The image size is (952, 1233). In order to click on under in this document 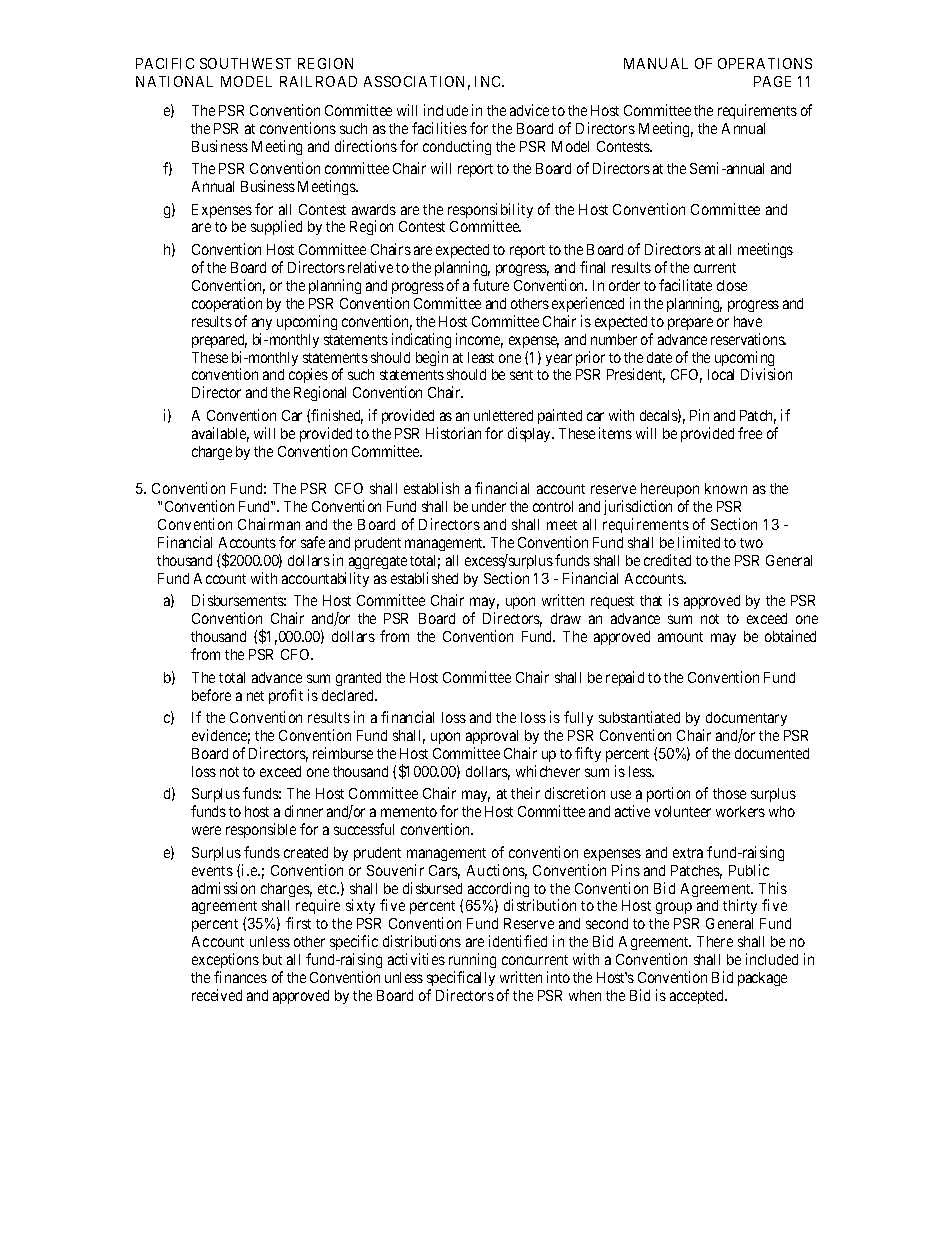, I will do `click(489, 506)`.
